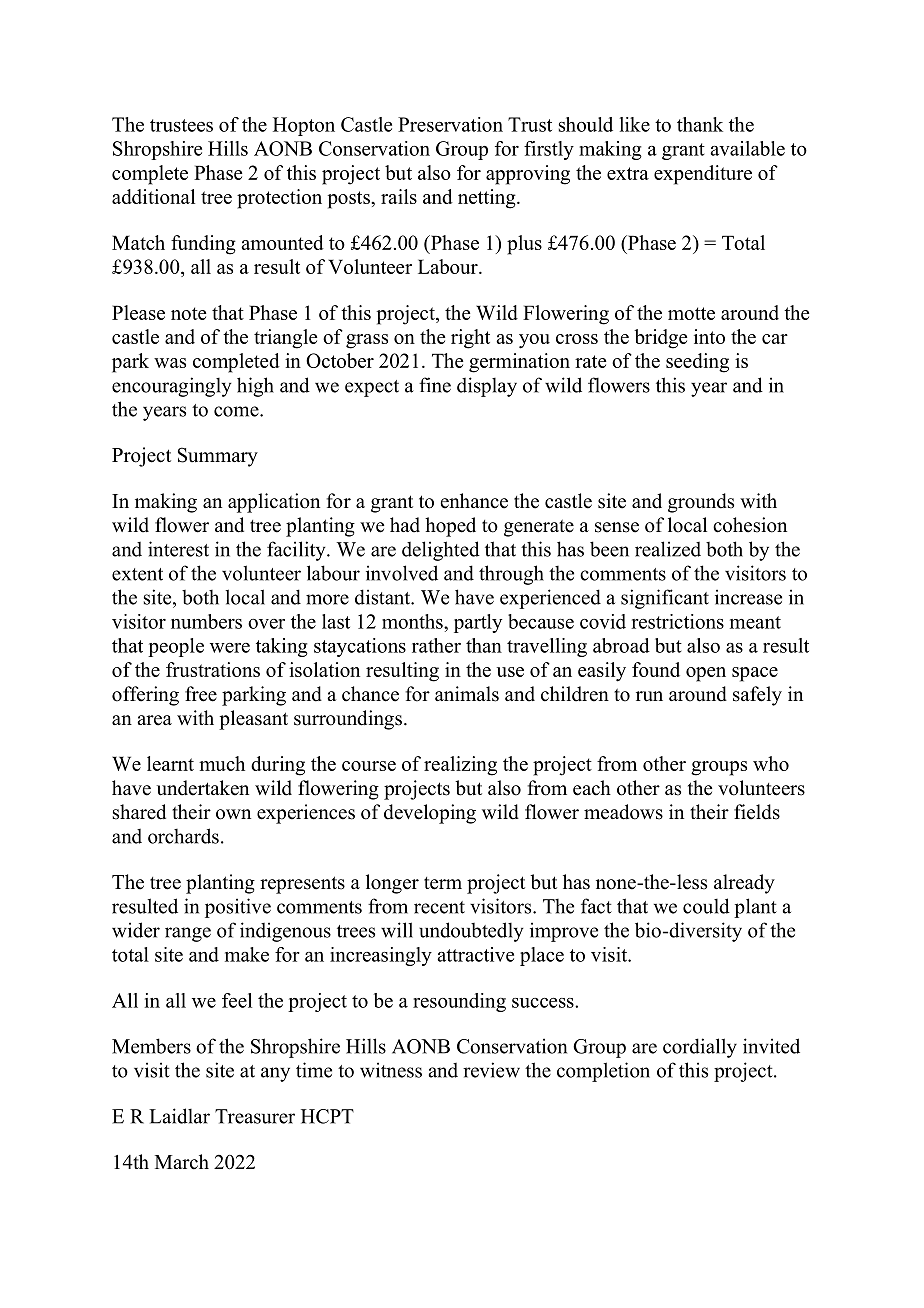 The height and width of the page is (1308, 924). Describe the element at coordinates (237, 411) in the page. I see `come` at that location.
